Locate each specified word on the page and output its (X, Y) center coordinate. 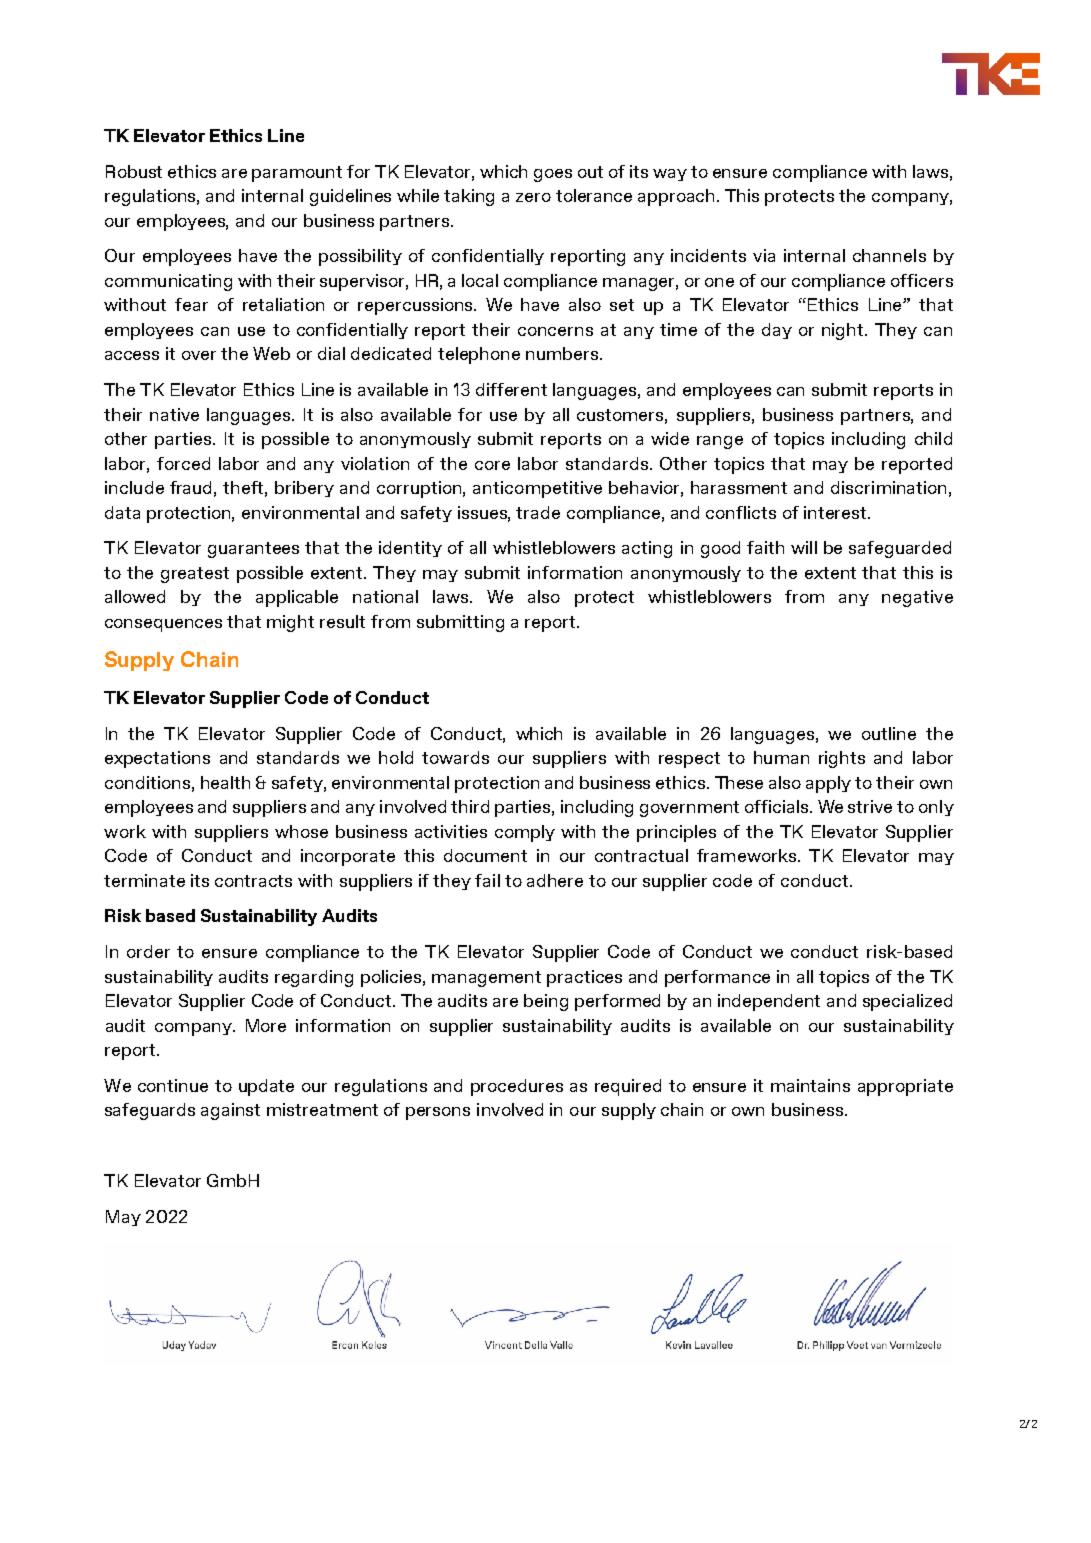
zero (533, 197)
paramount (297, 174)
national (385, 596)
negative (917, 598)
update (266, 1087)
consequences (163, 625)
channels (889, 255)
